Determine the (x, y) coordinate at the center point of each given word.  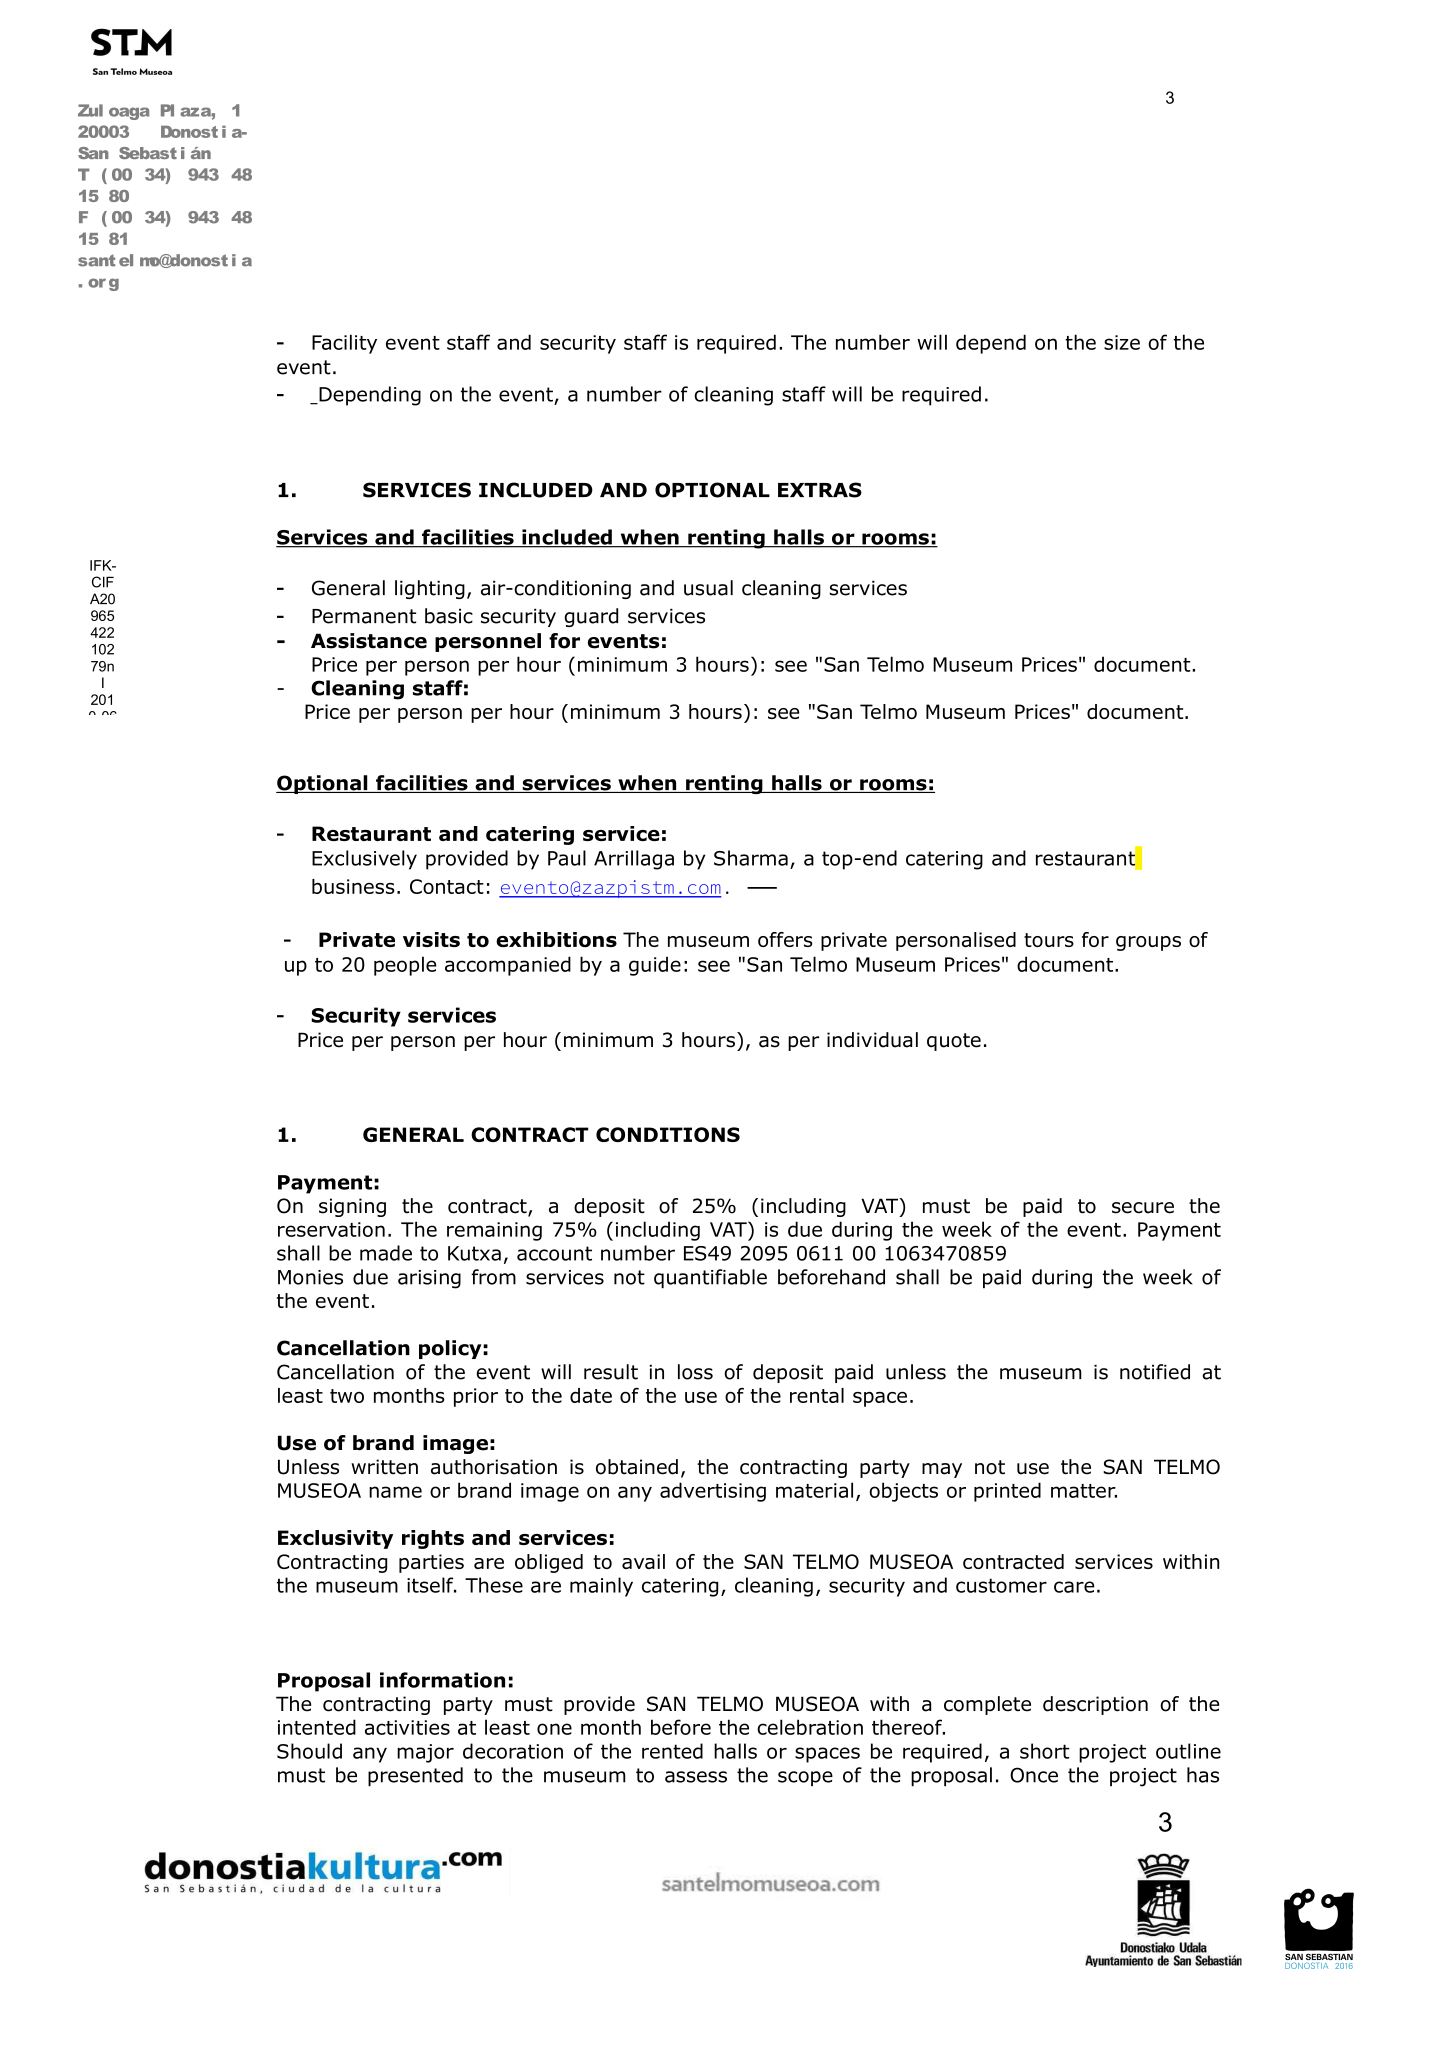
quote (954, 1042)
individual (872, 1040)
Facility (344, 344)
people (405, 966)
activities (407, 1727)
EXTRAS (820, 490)
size (1122, 342)
